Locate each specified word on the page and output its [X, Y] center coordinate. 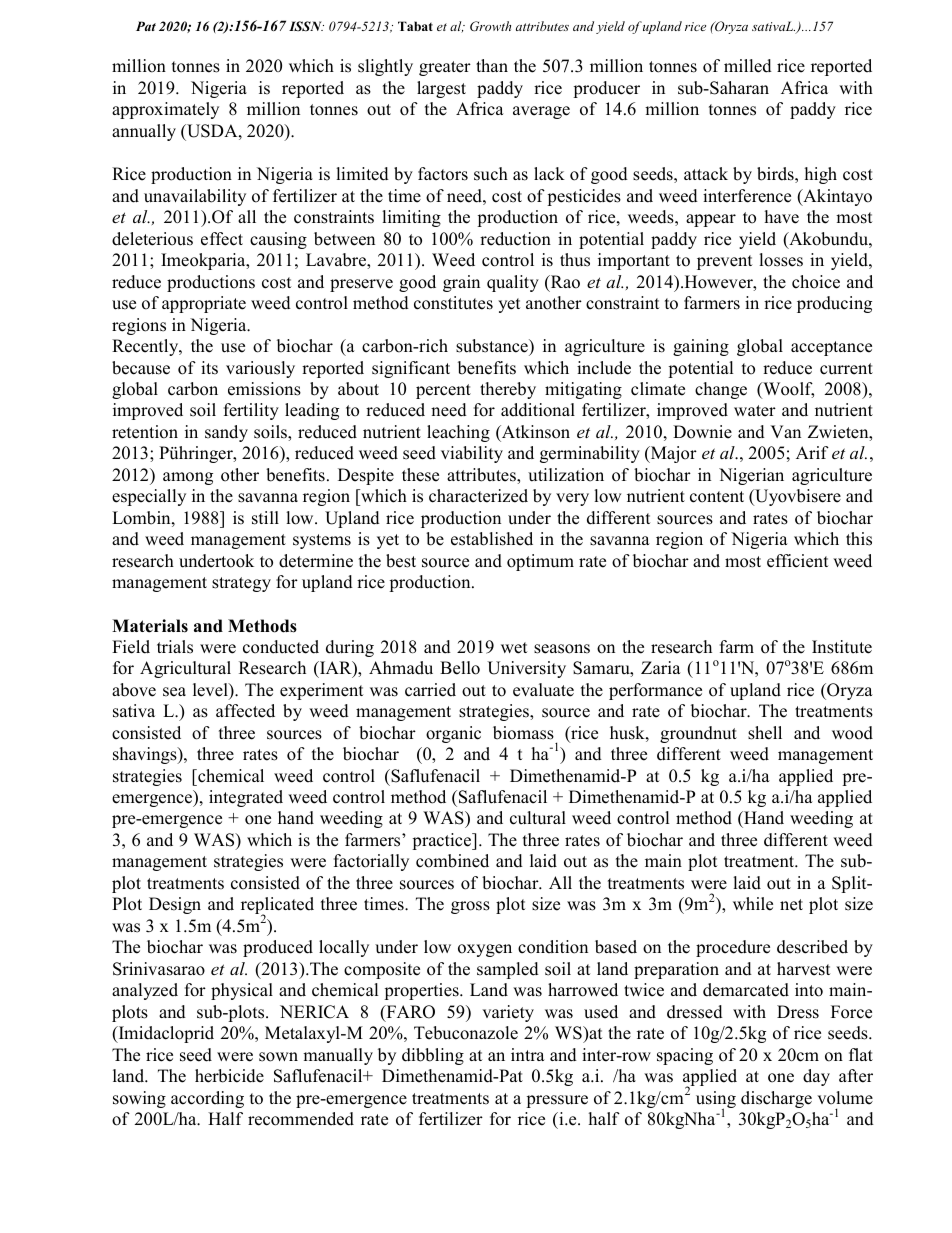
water [755, 411]
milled [748, 66]
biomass [523, 733]
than [492, 65]
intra [528, 1054]
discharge [776, 1099]
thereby [508, 390]
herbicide [229, 1076]
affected [245, 711]
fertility [251, 411]
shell [765, 733]
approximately [165, 110]
